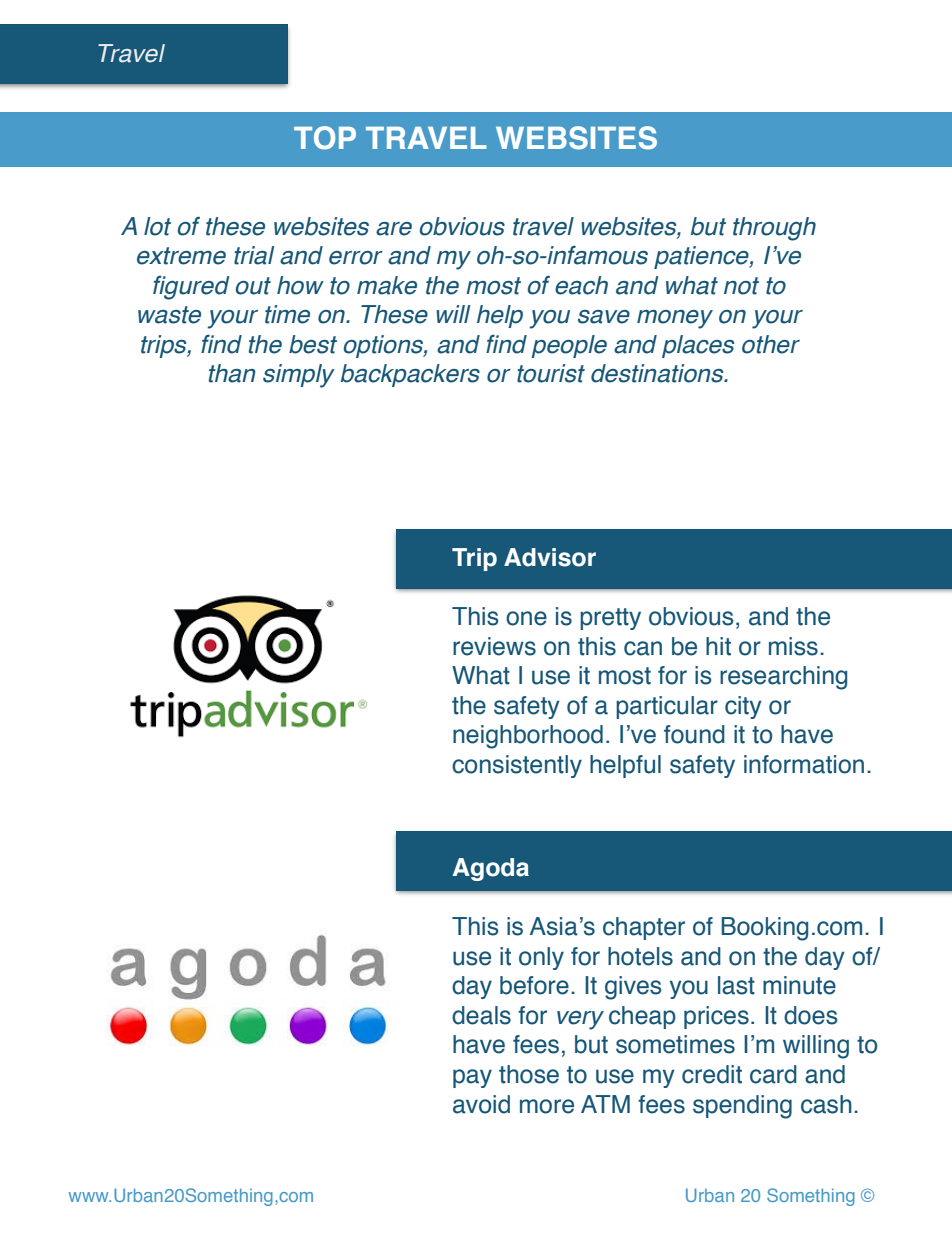 The height and width of the screenshot is (1233, 952). What do you see at coordinates (394, 229) in the screenshot?
I see `are` at bounding box center [394, 229].
